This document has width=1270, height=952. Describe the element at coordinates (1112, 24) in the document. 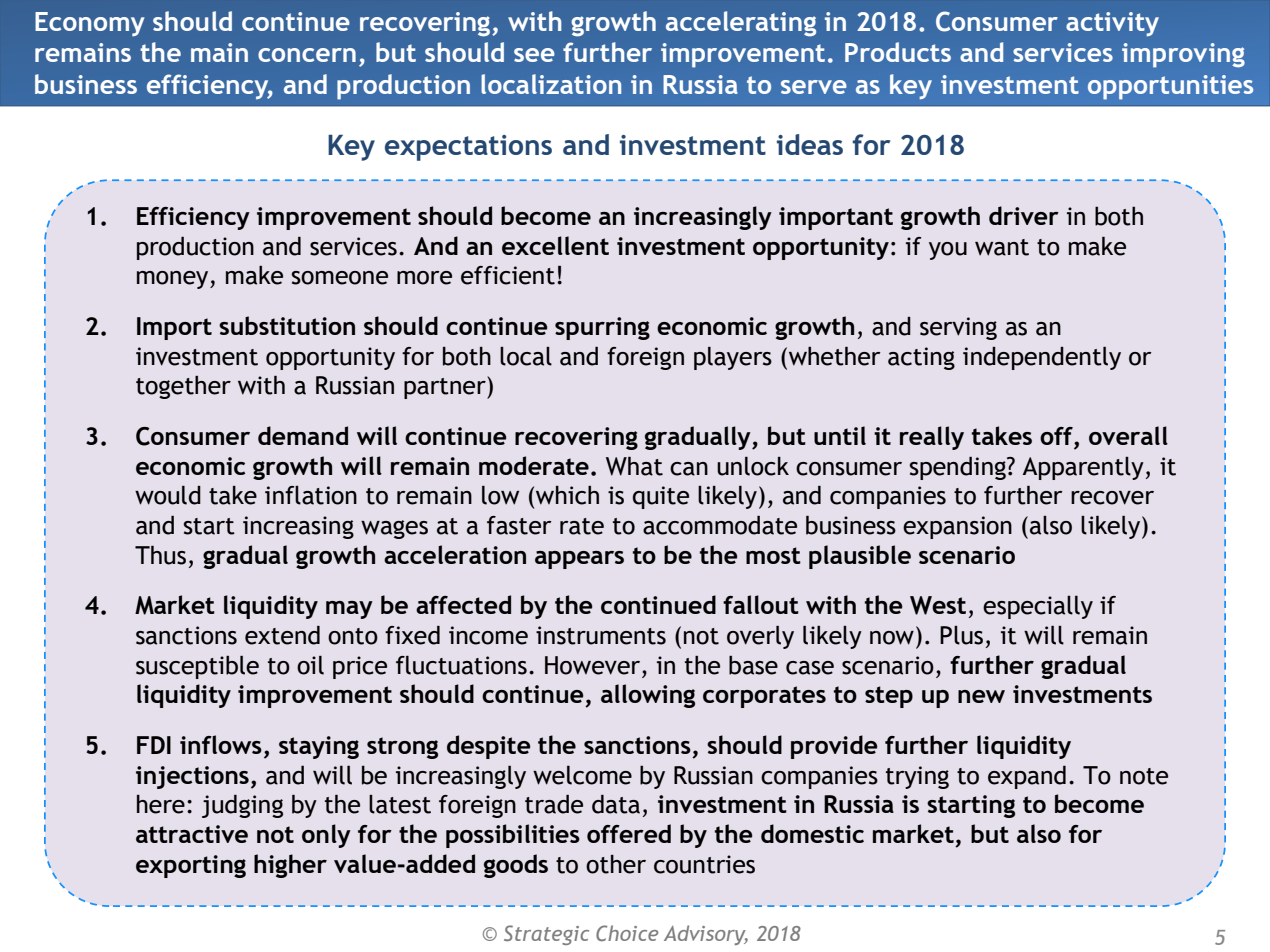

I see `activity` at that location.
